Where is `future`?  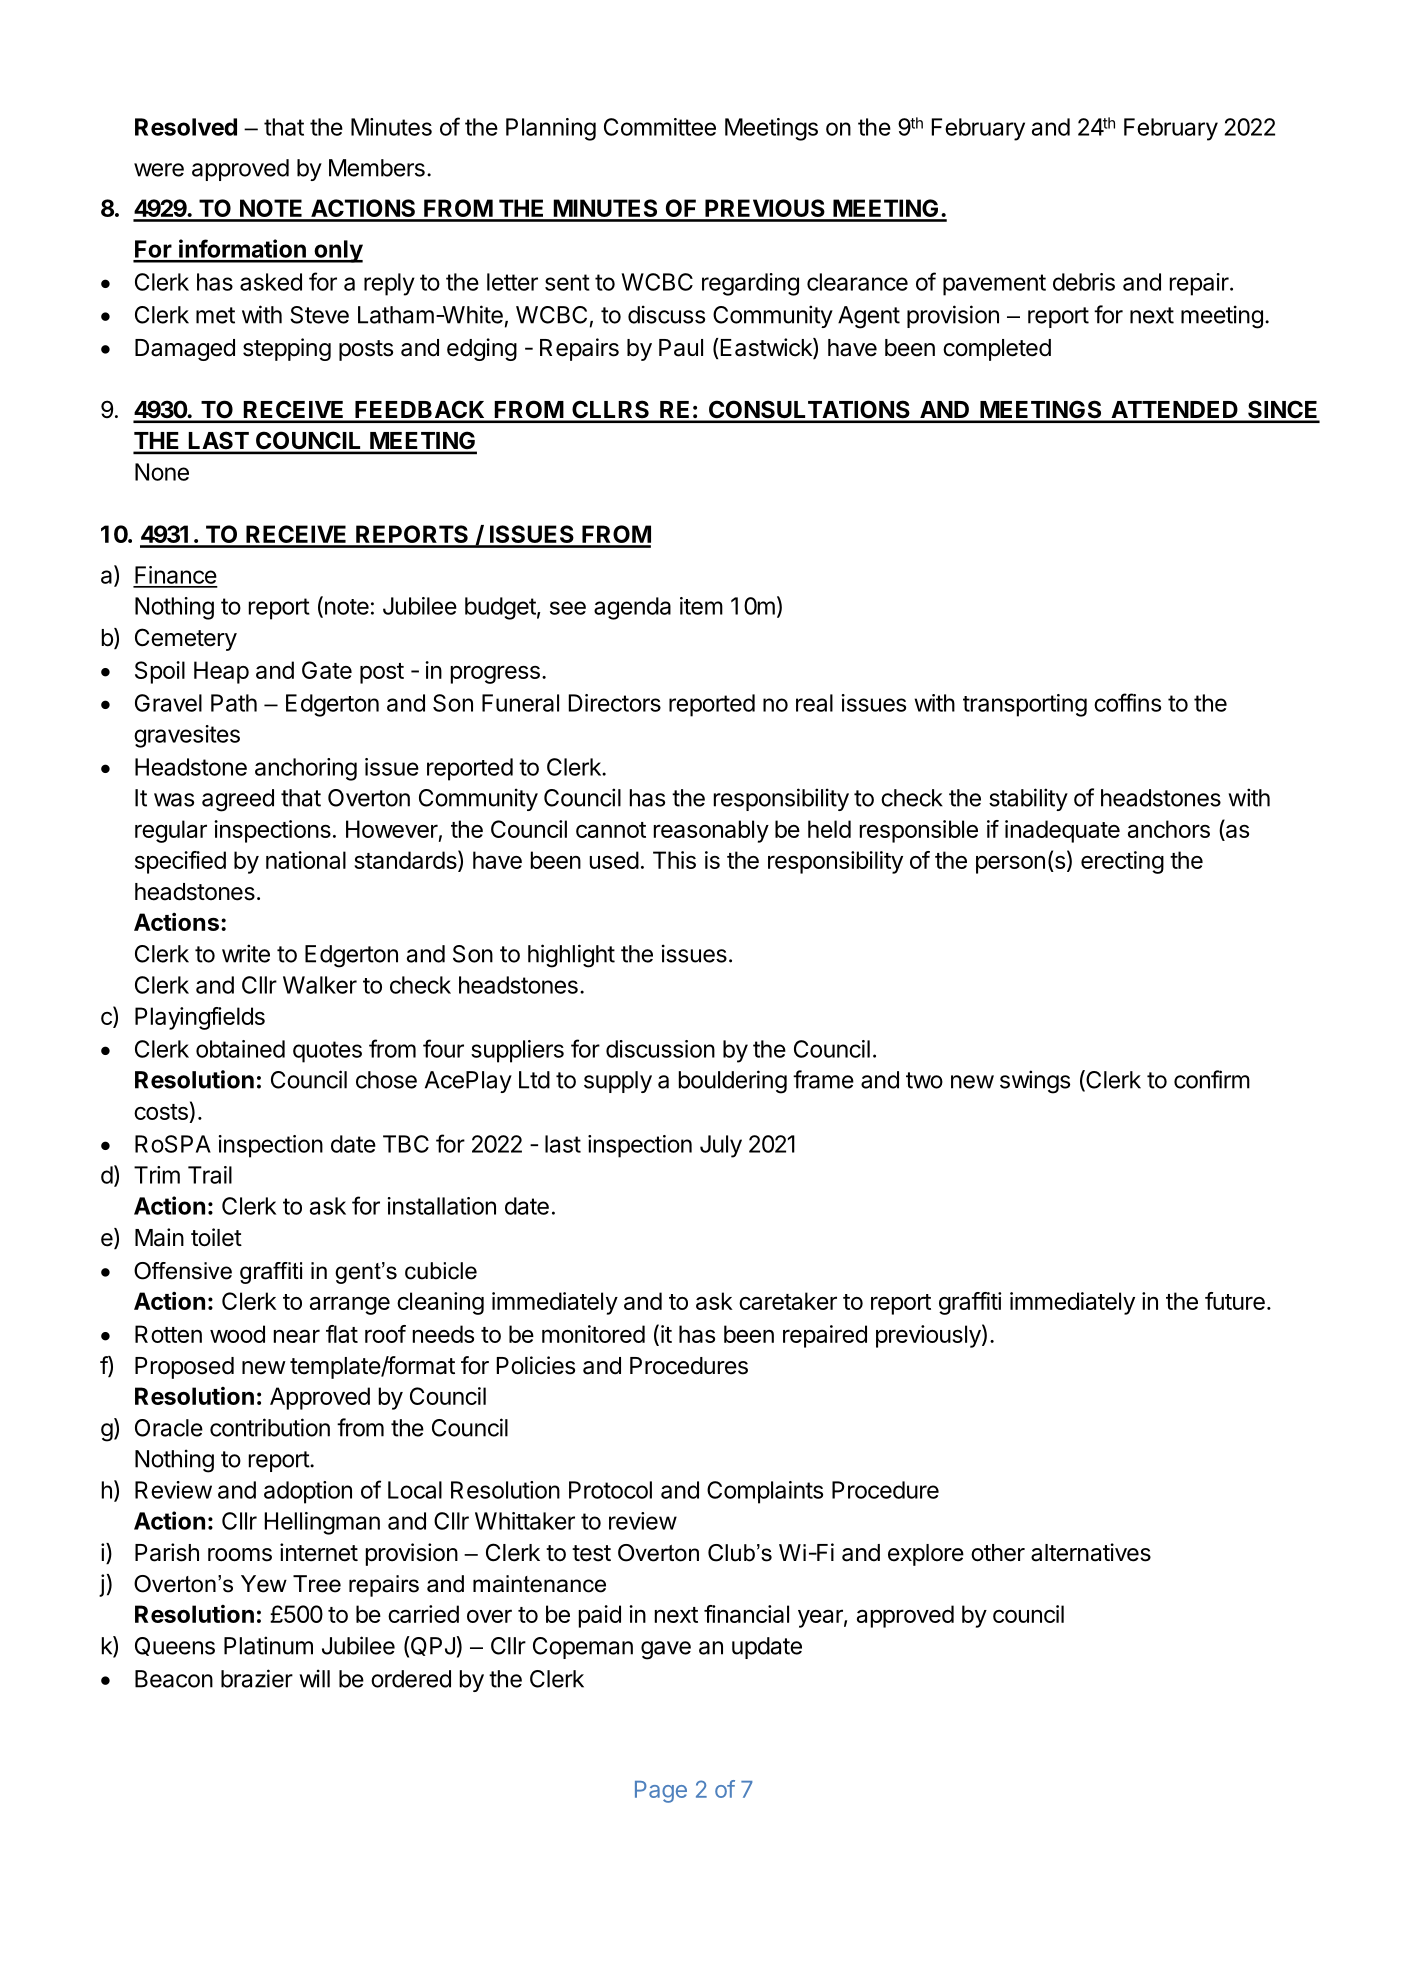 future is located at coordinates (1235, 1301).
